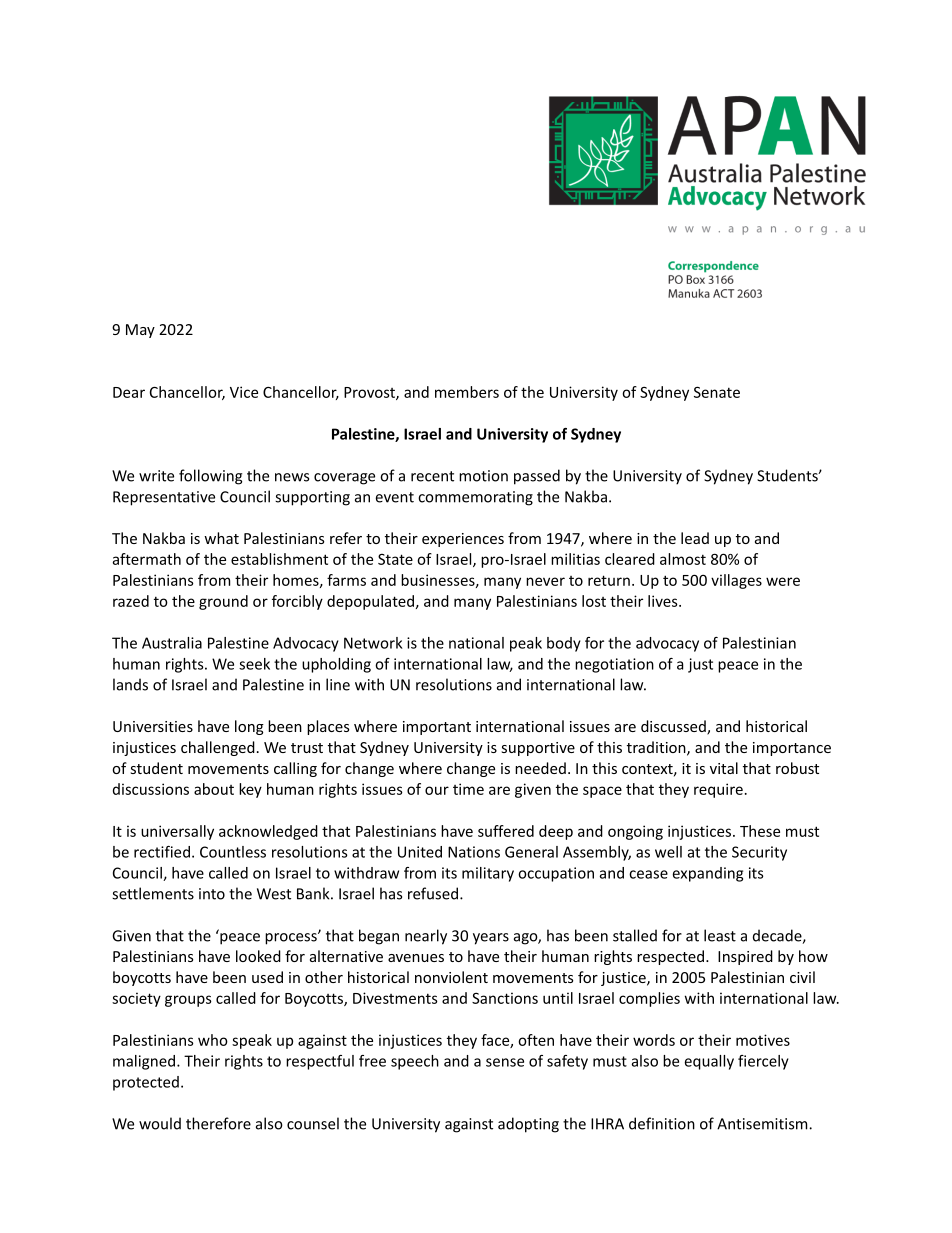 Image resolution: width=952 pixels, height=1233 pixels. What do you see at coordinates (717, 392) in the screenshot?
I see `Senate` at bounding box center [717, 392].
